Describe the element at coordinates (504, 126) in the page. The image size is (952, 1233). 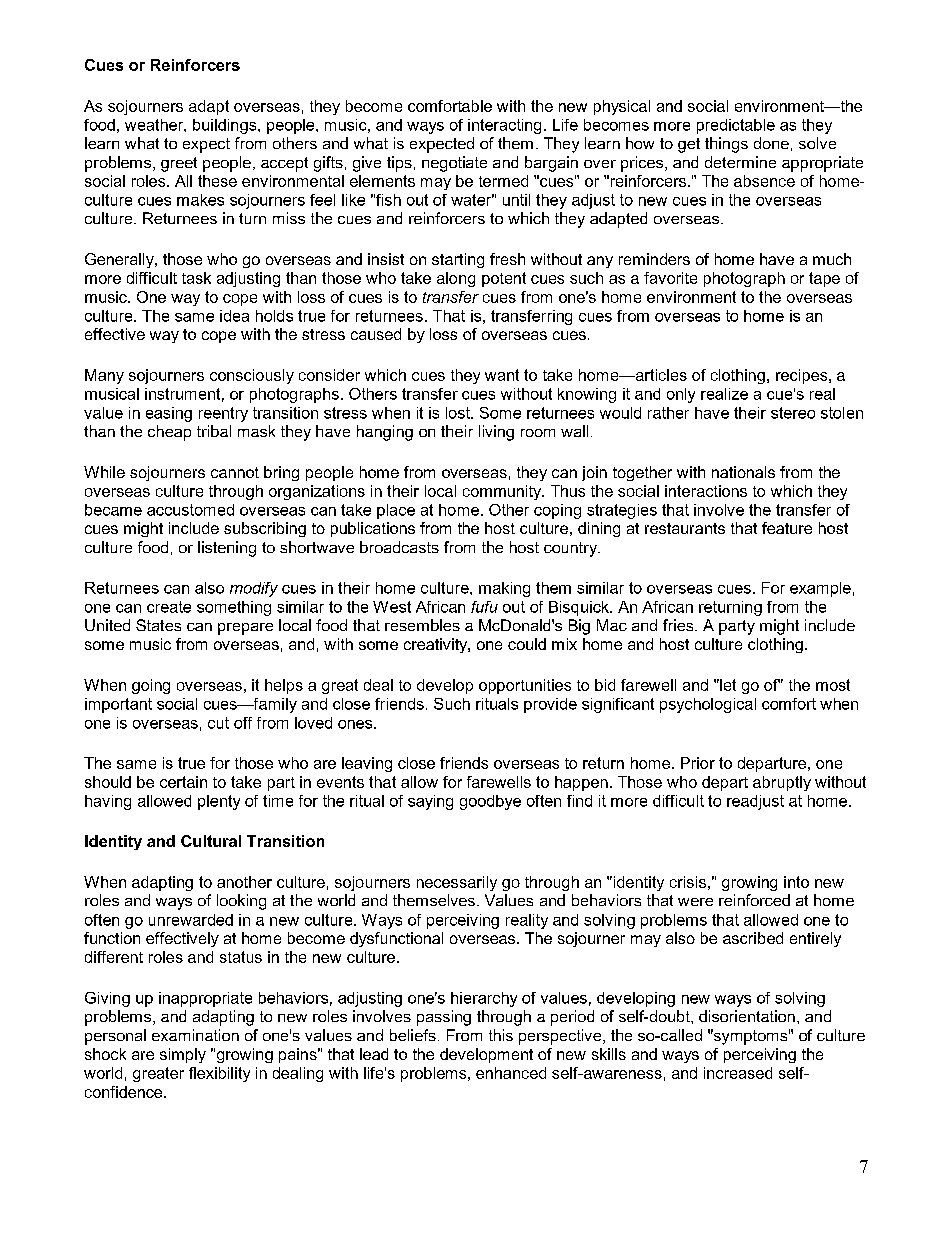
I see `interacting` at that location.
